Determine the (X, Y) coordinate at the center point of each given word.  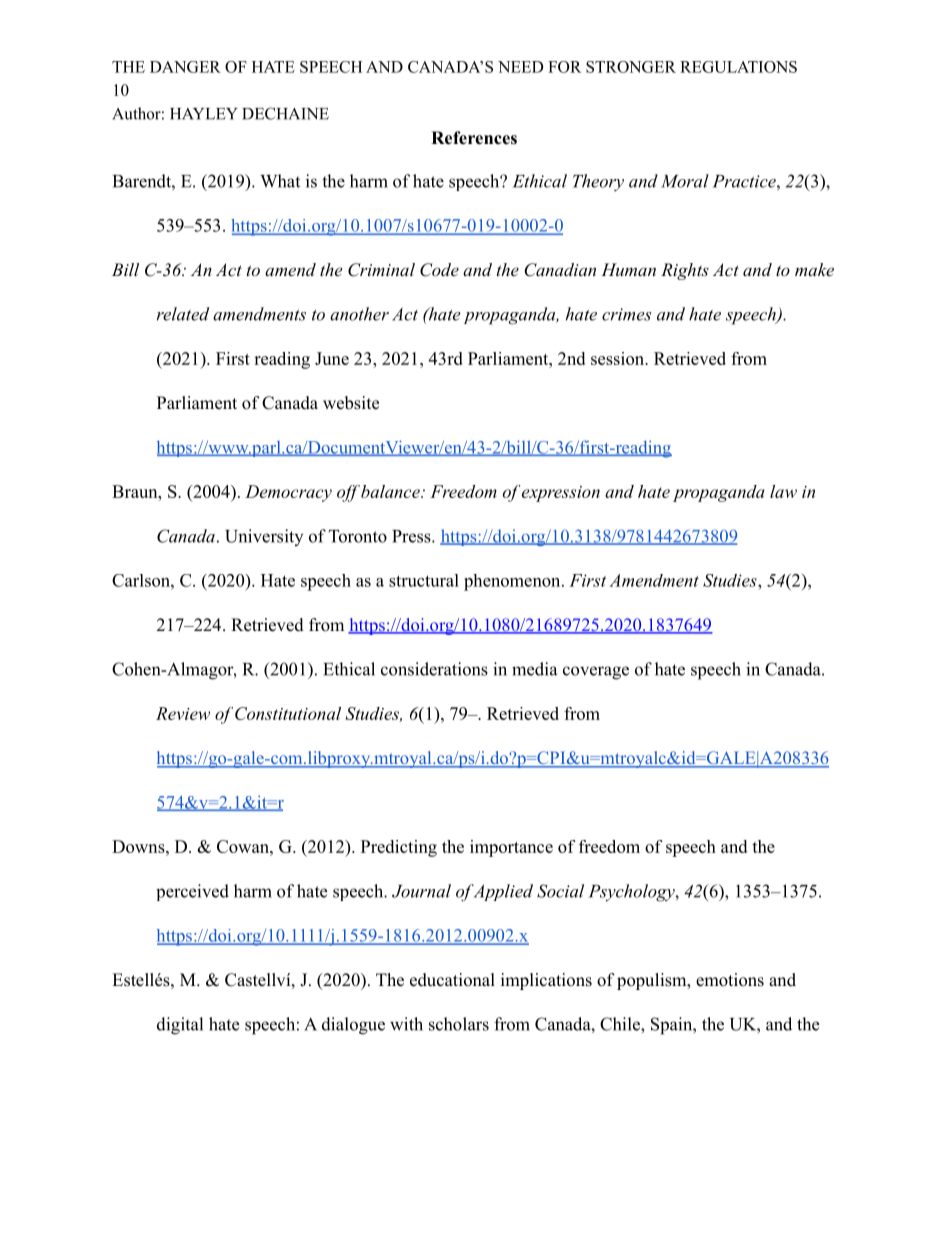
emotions (730, 980)
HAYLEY (204, 114)
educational (452, 980)
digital (180, 1026)
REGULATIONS (738, 67)
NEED (520, 67)
